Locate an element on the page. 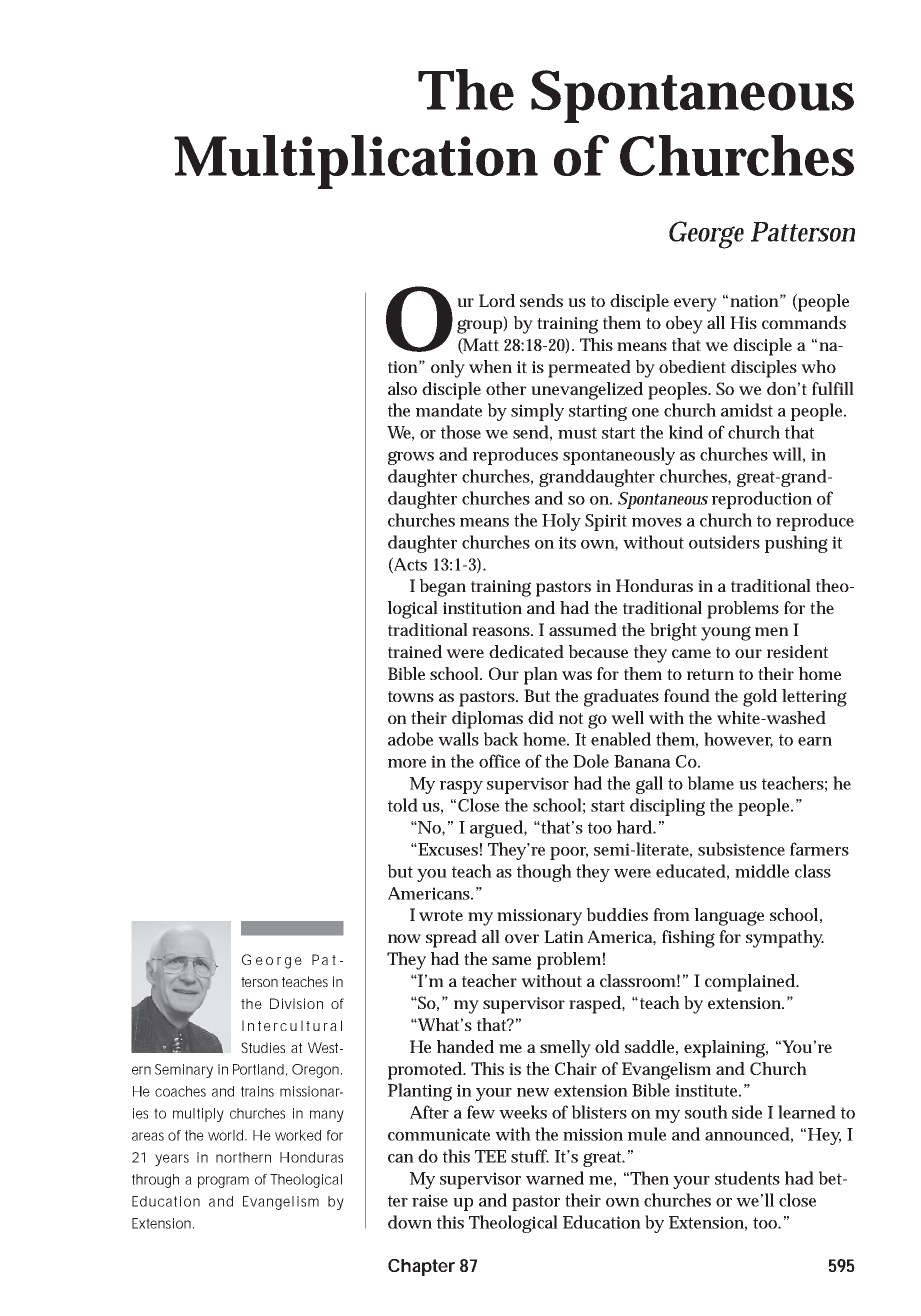 Image resolution: width=921 pixels, height=1316 pixels. blame is located at coordinates (711, 783).
